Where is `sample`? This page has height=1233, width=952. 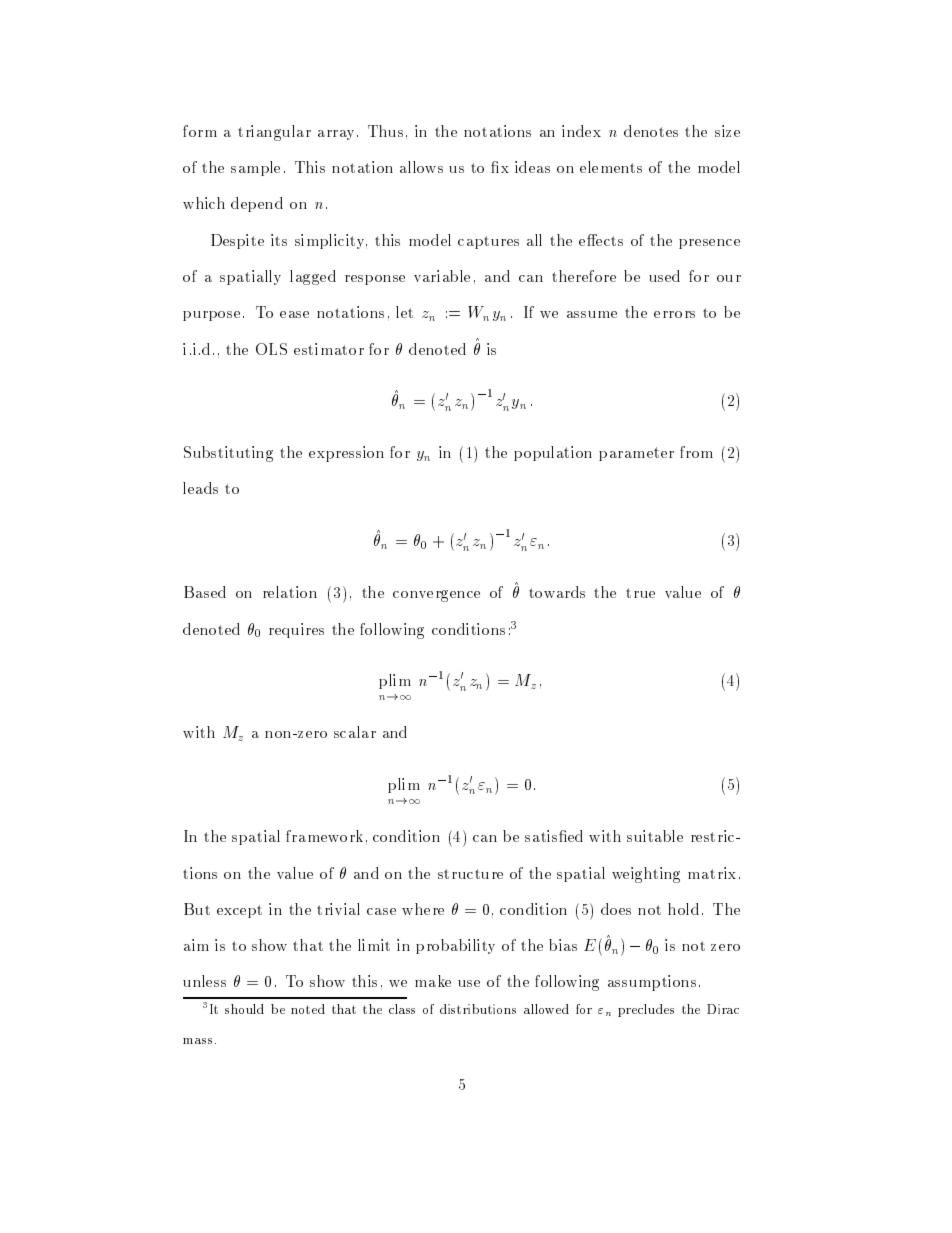 sample is located at coordinates (255, 168).
